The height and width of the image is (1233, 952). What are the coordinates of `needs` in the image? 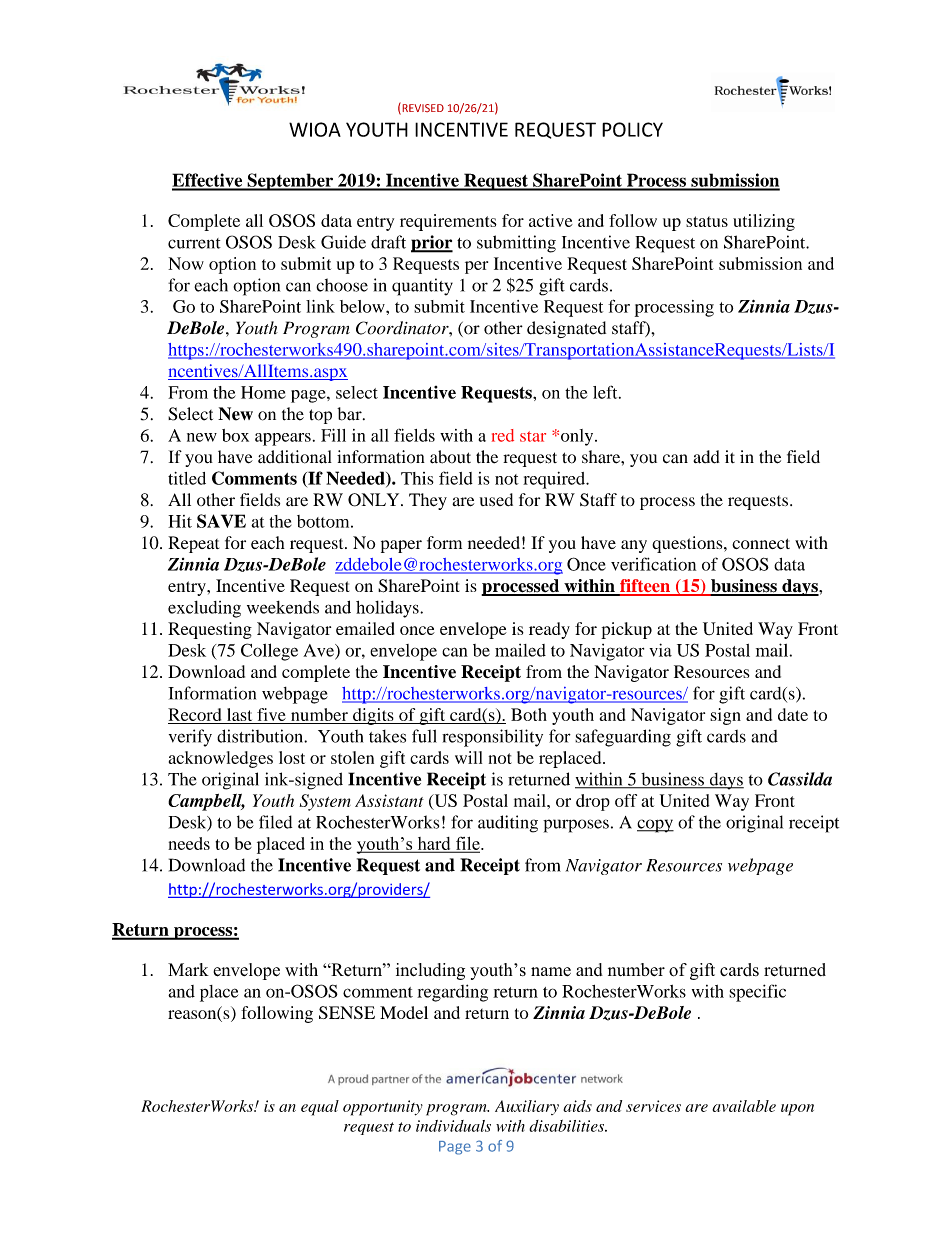 It's located at (189, 843).
